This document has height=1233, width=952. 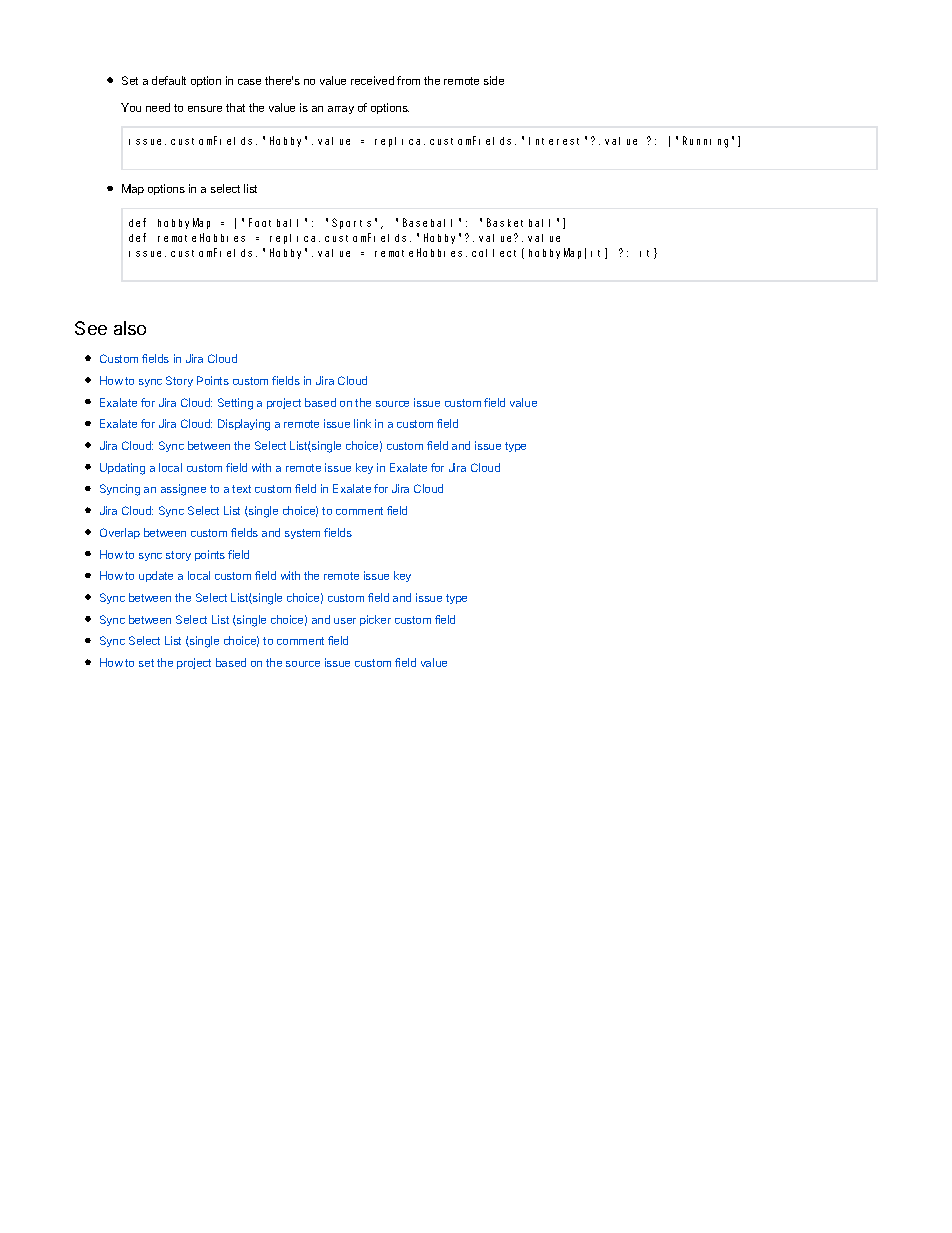 I want to click on picker, so click(x=375, y=620).
